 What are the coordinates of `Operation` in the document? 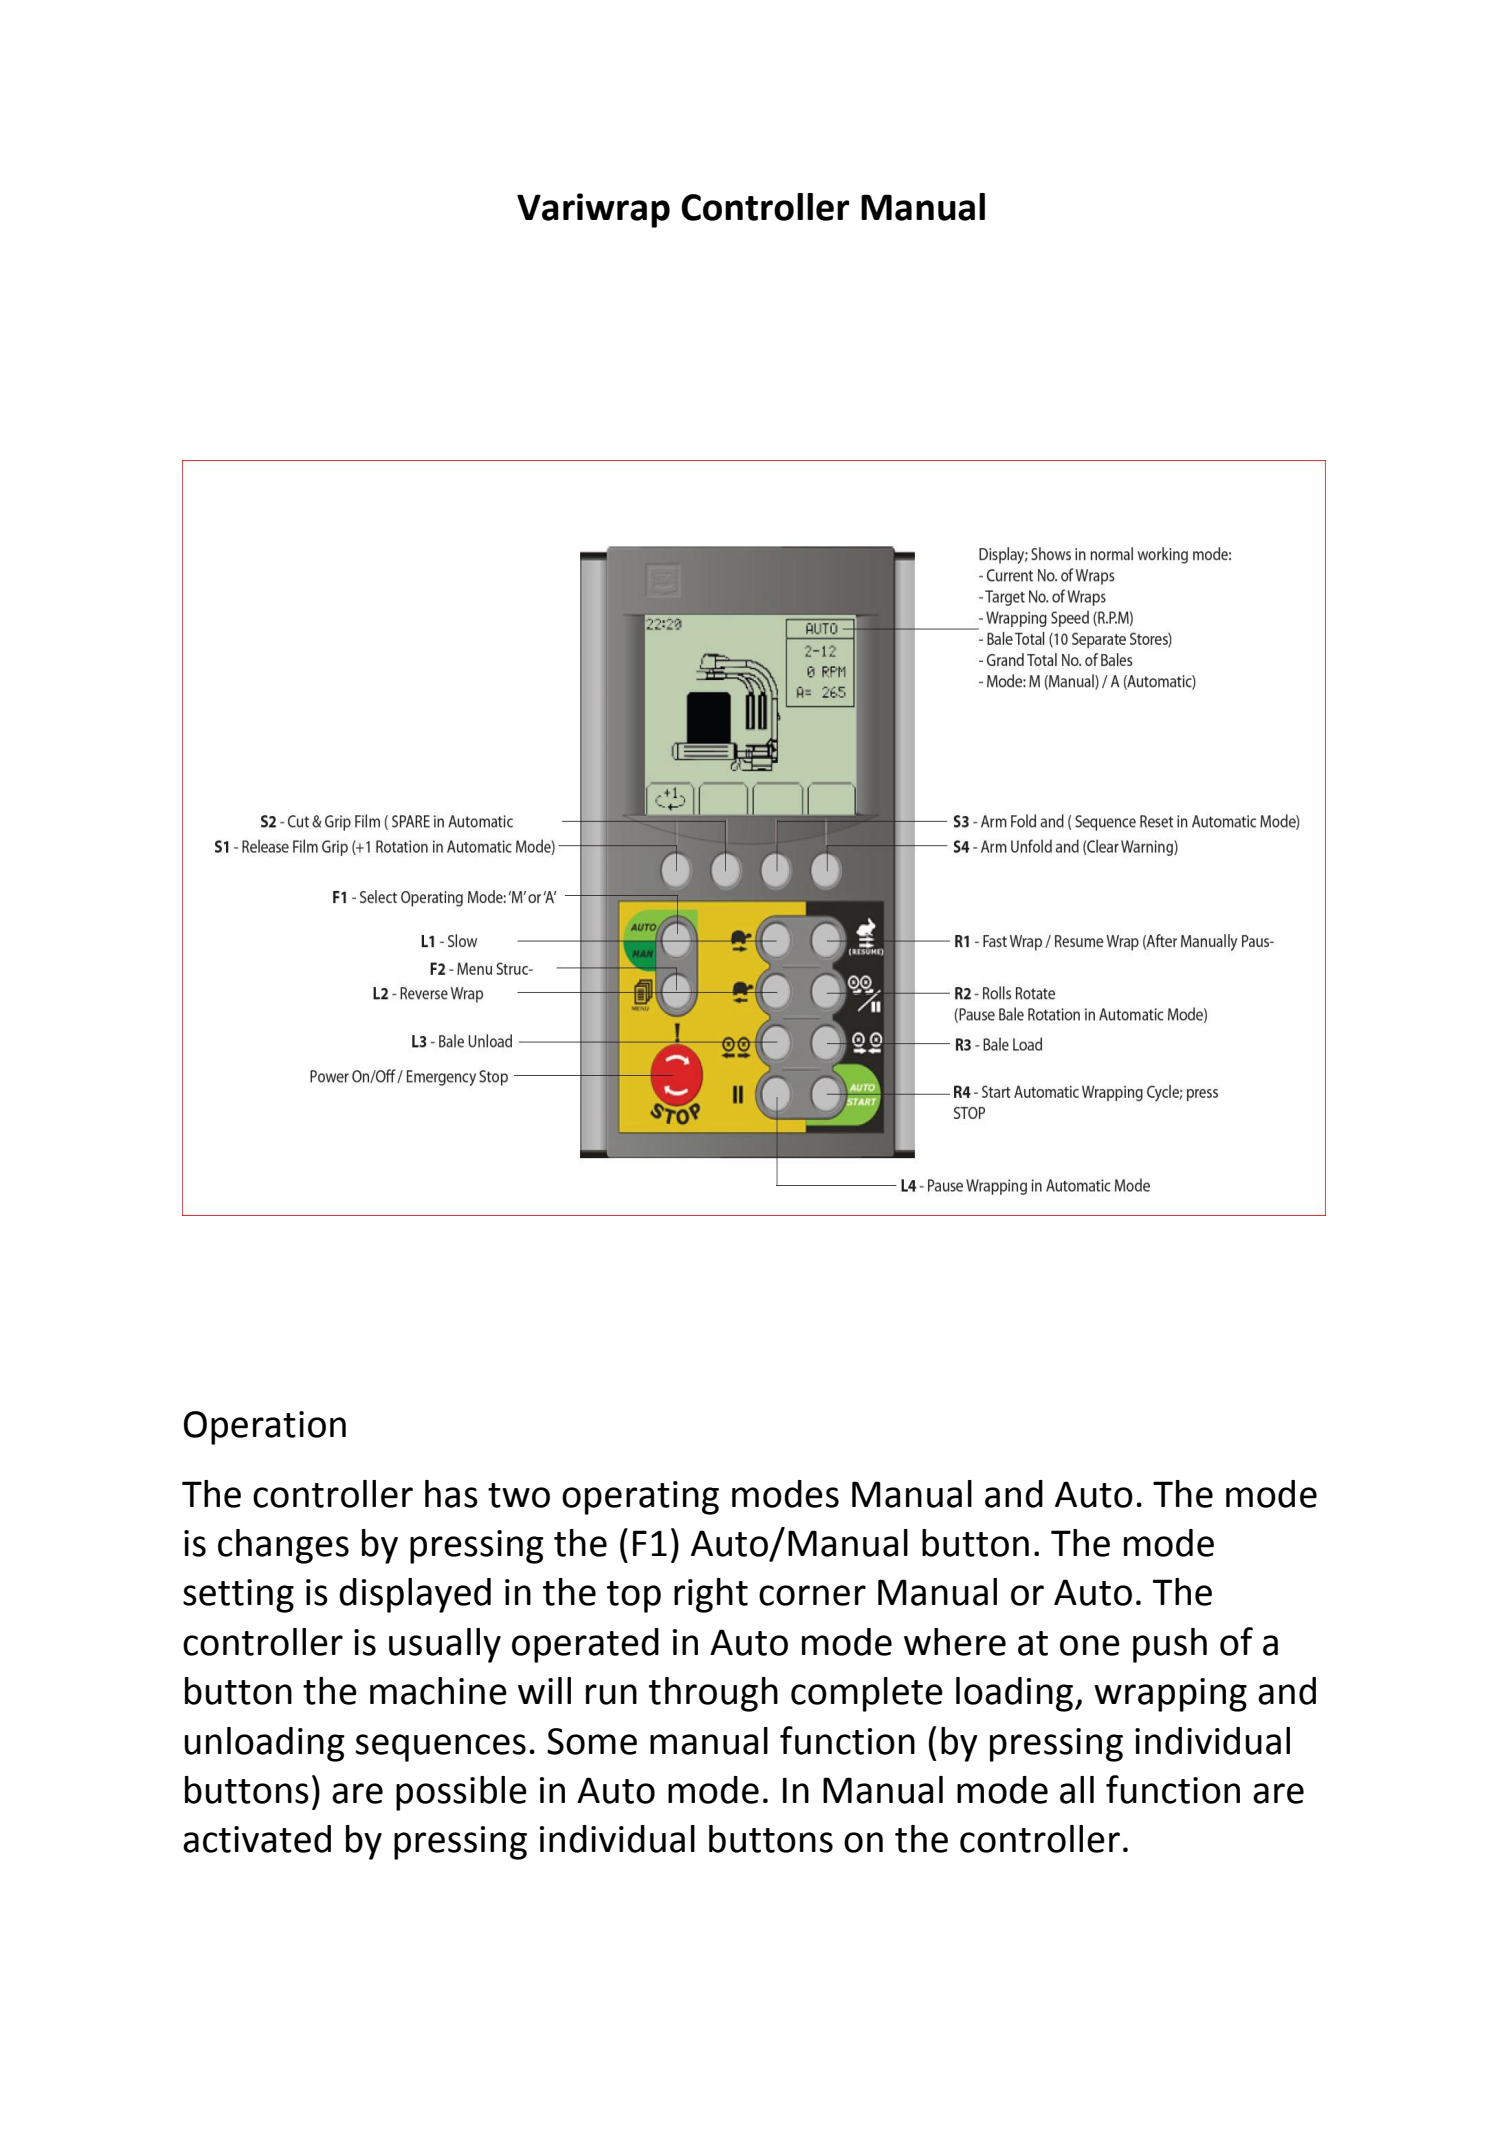 It's located at (265, 1428).
